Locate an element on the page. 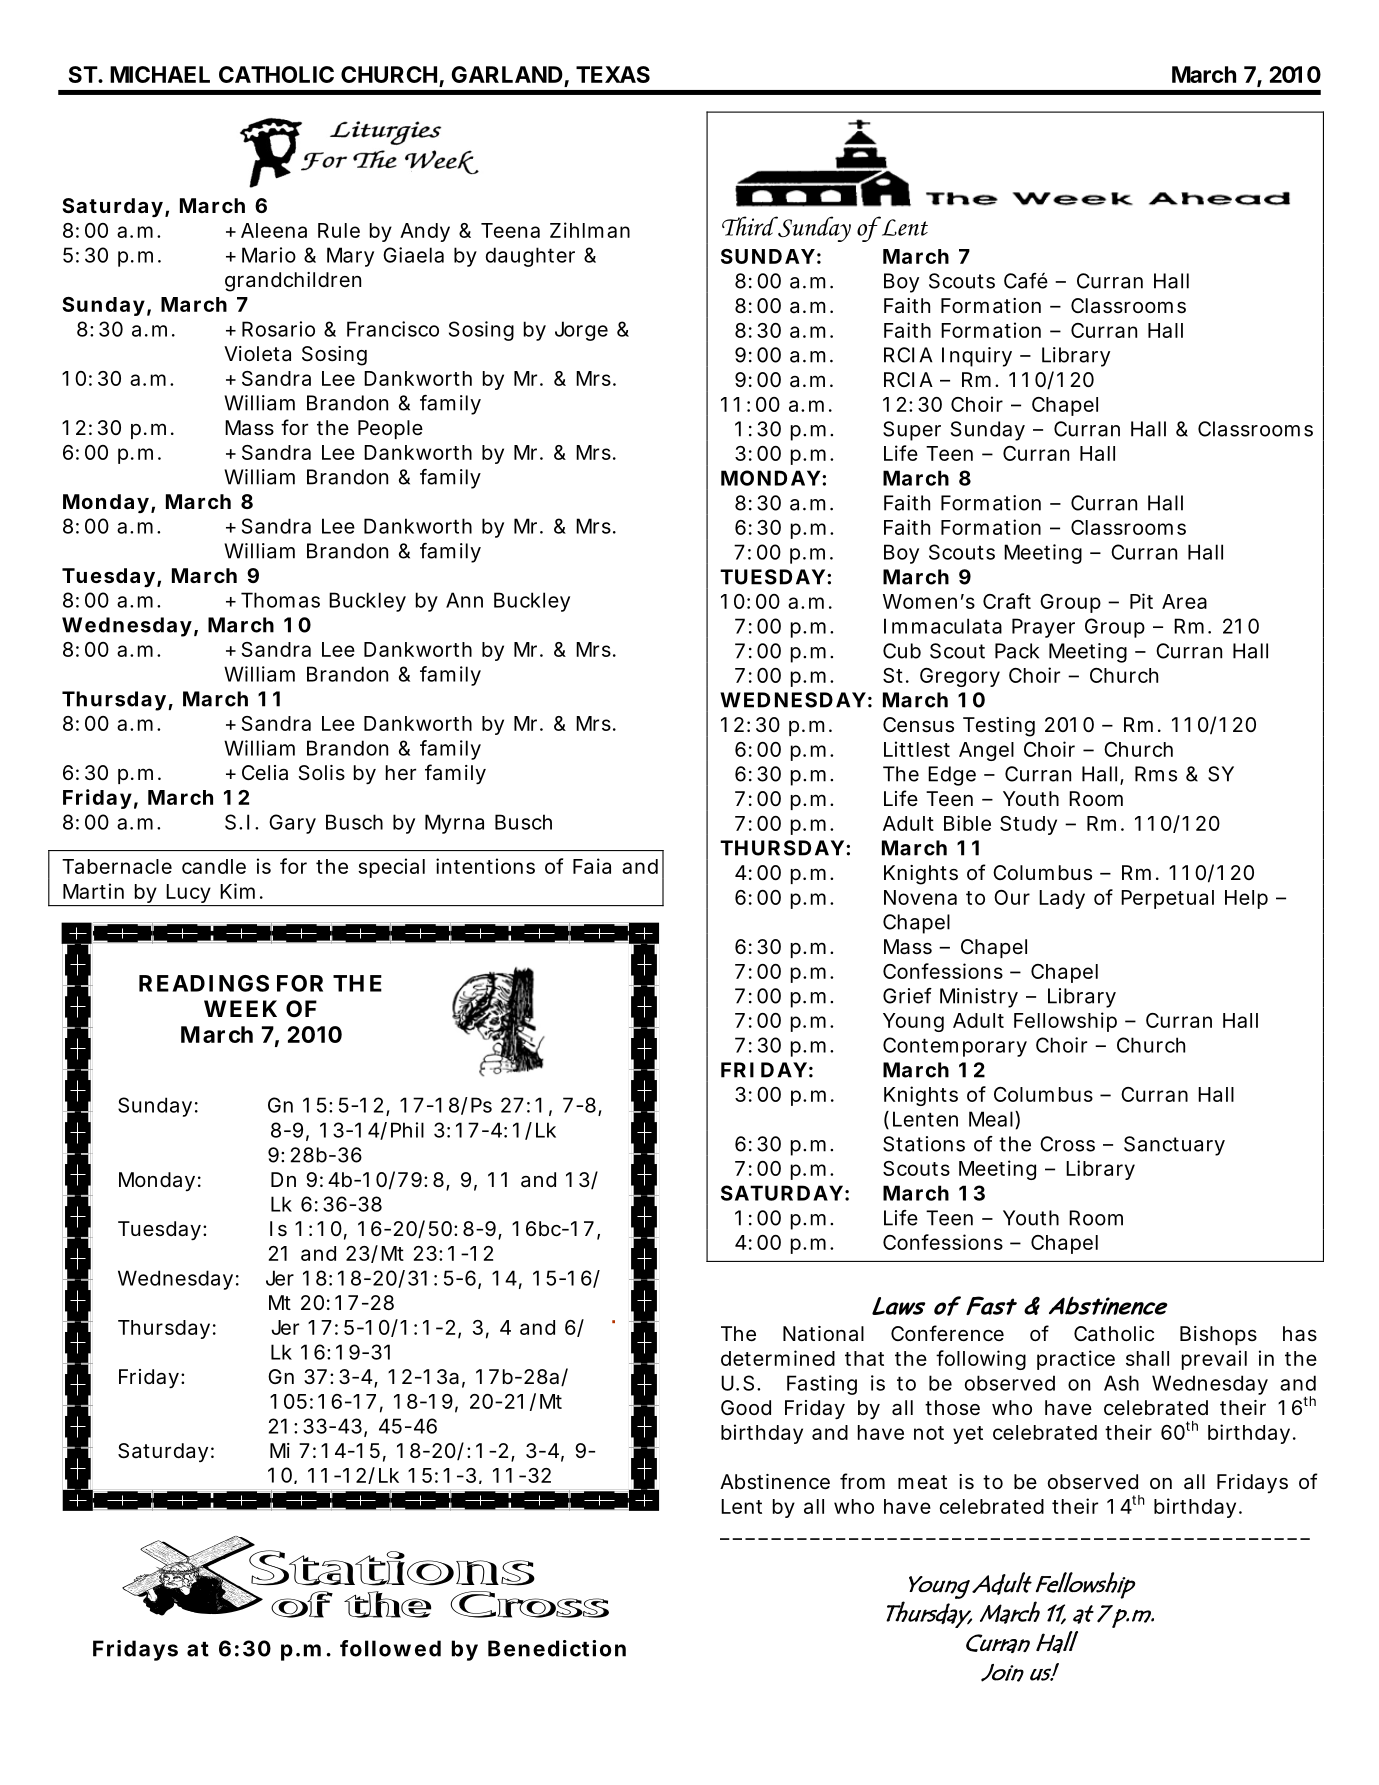 The width and height of the document is (1379, 1785). TEXAS is located at coordinates (613, 74).
